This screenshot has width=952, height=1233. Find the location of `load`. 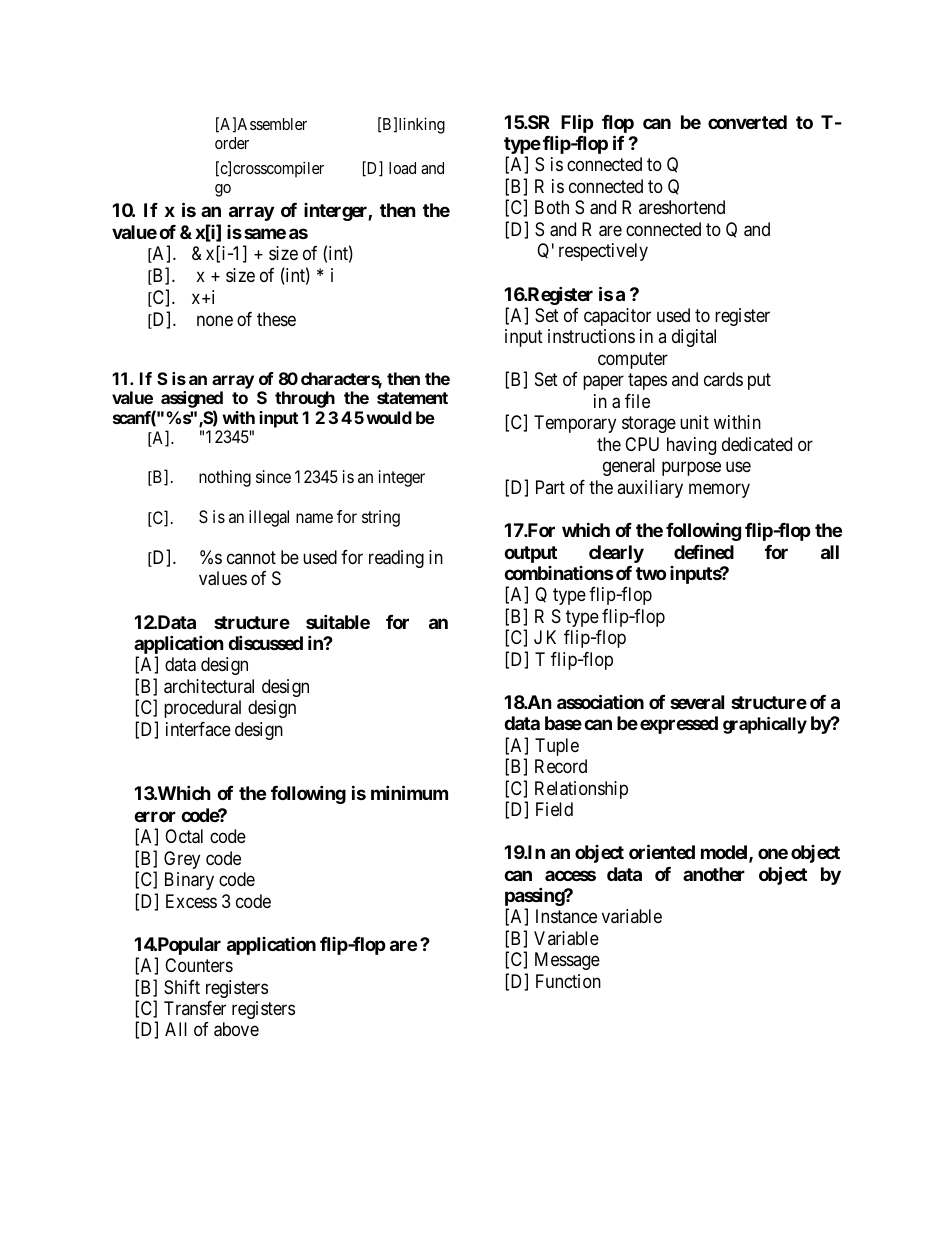

load is located at coordinates (402, 168).
